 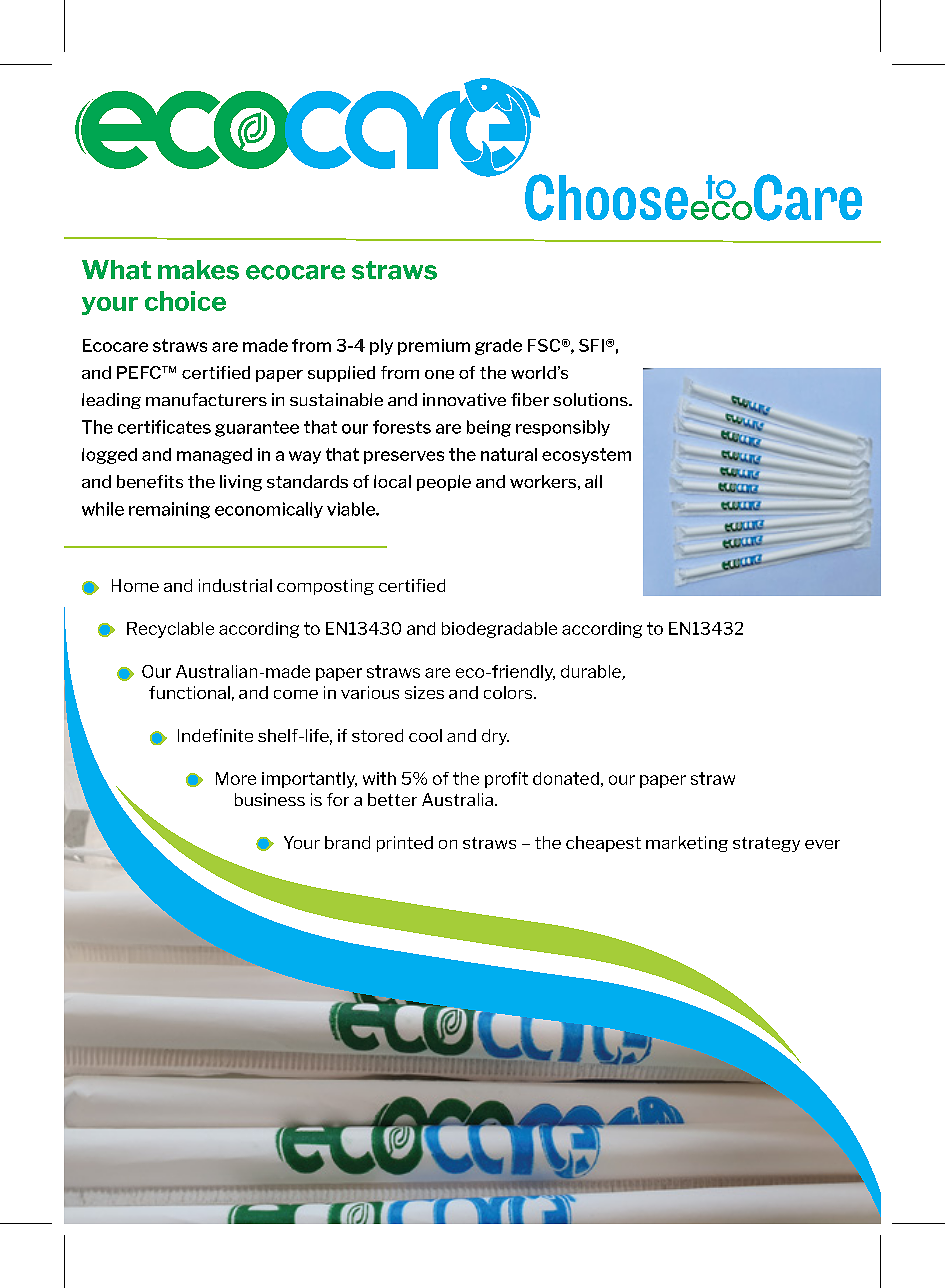 I want to click on natural, so click(x=509, y=454).
